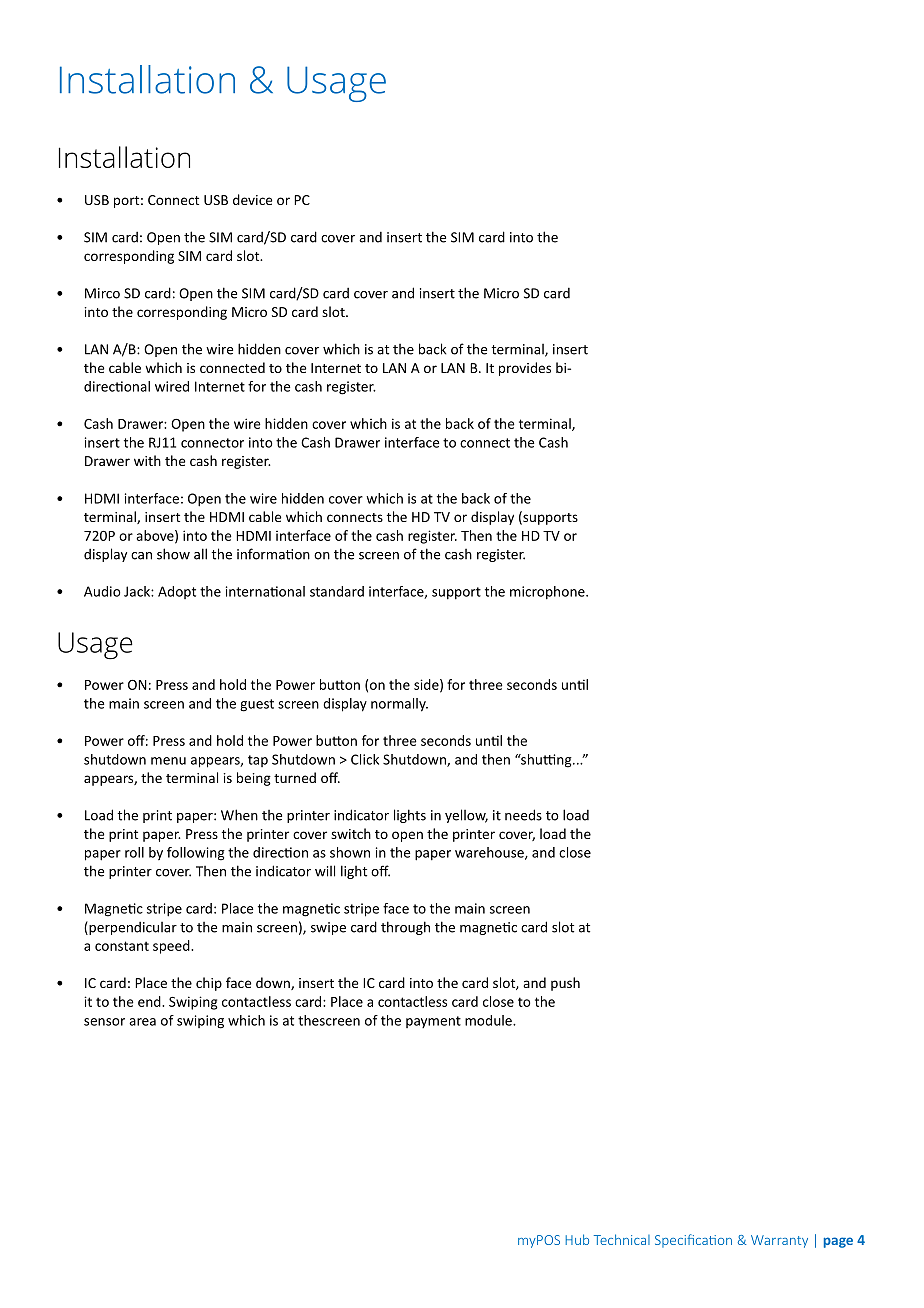 The height and width of the image is (1308, 924). Describe the element at coordinates (525, 369) in the image. I see `provides` at that location.
